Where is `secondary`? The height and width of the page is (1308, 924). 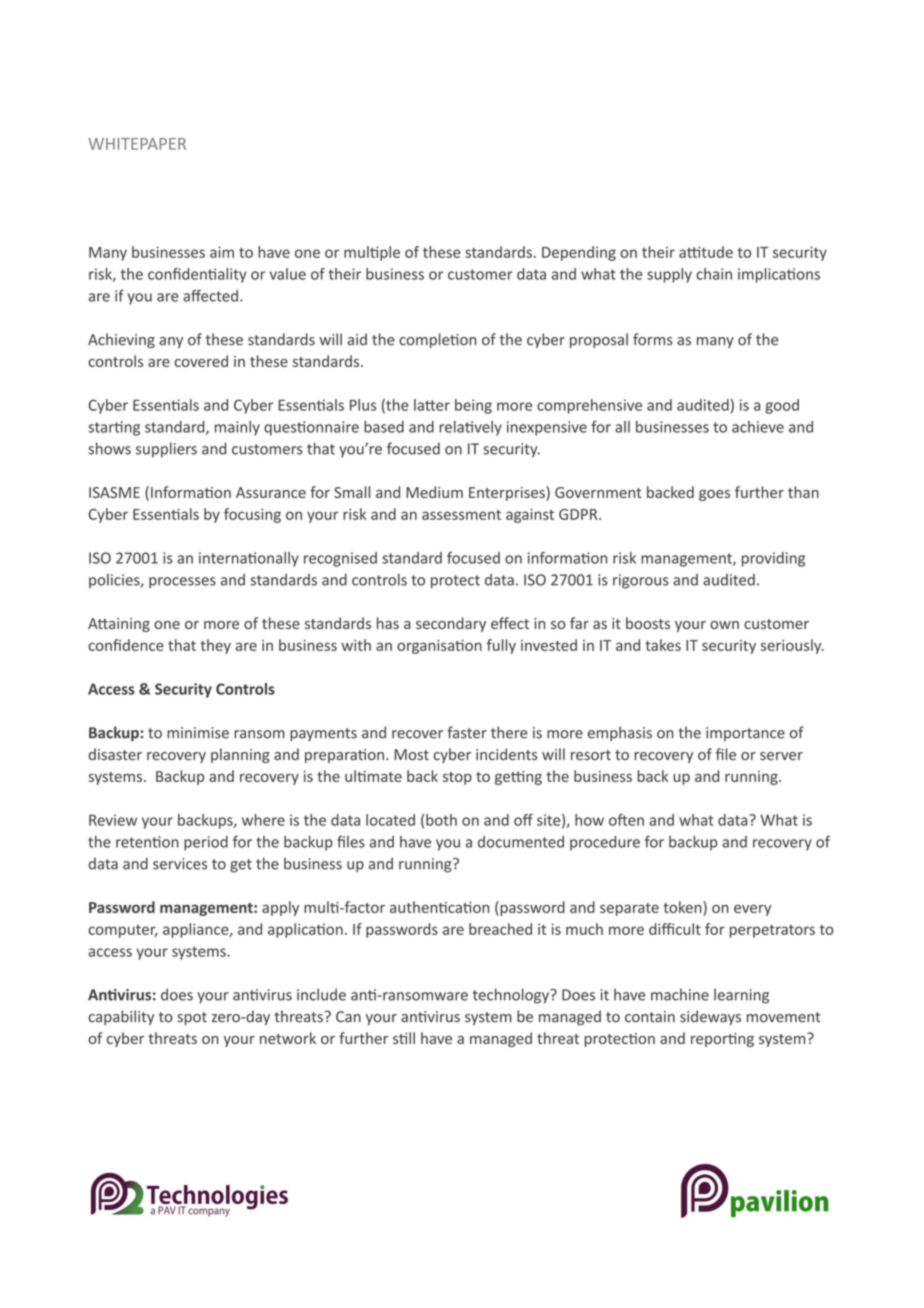
secondary is located at coordinates (451, 624).
